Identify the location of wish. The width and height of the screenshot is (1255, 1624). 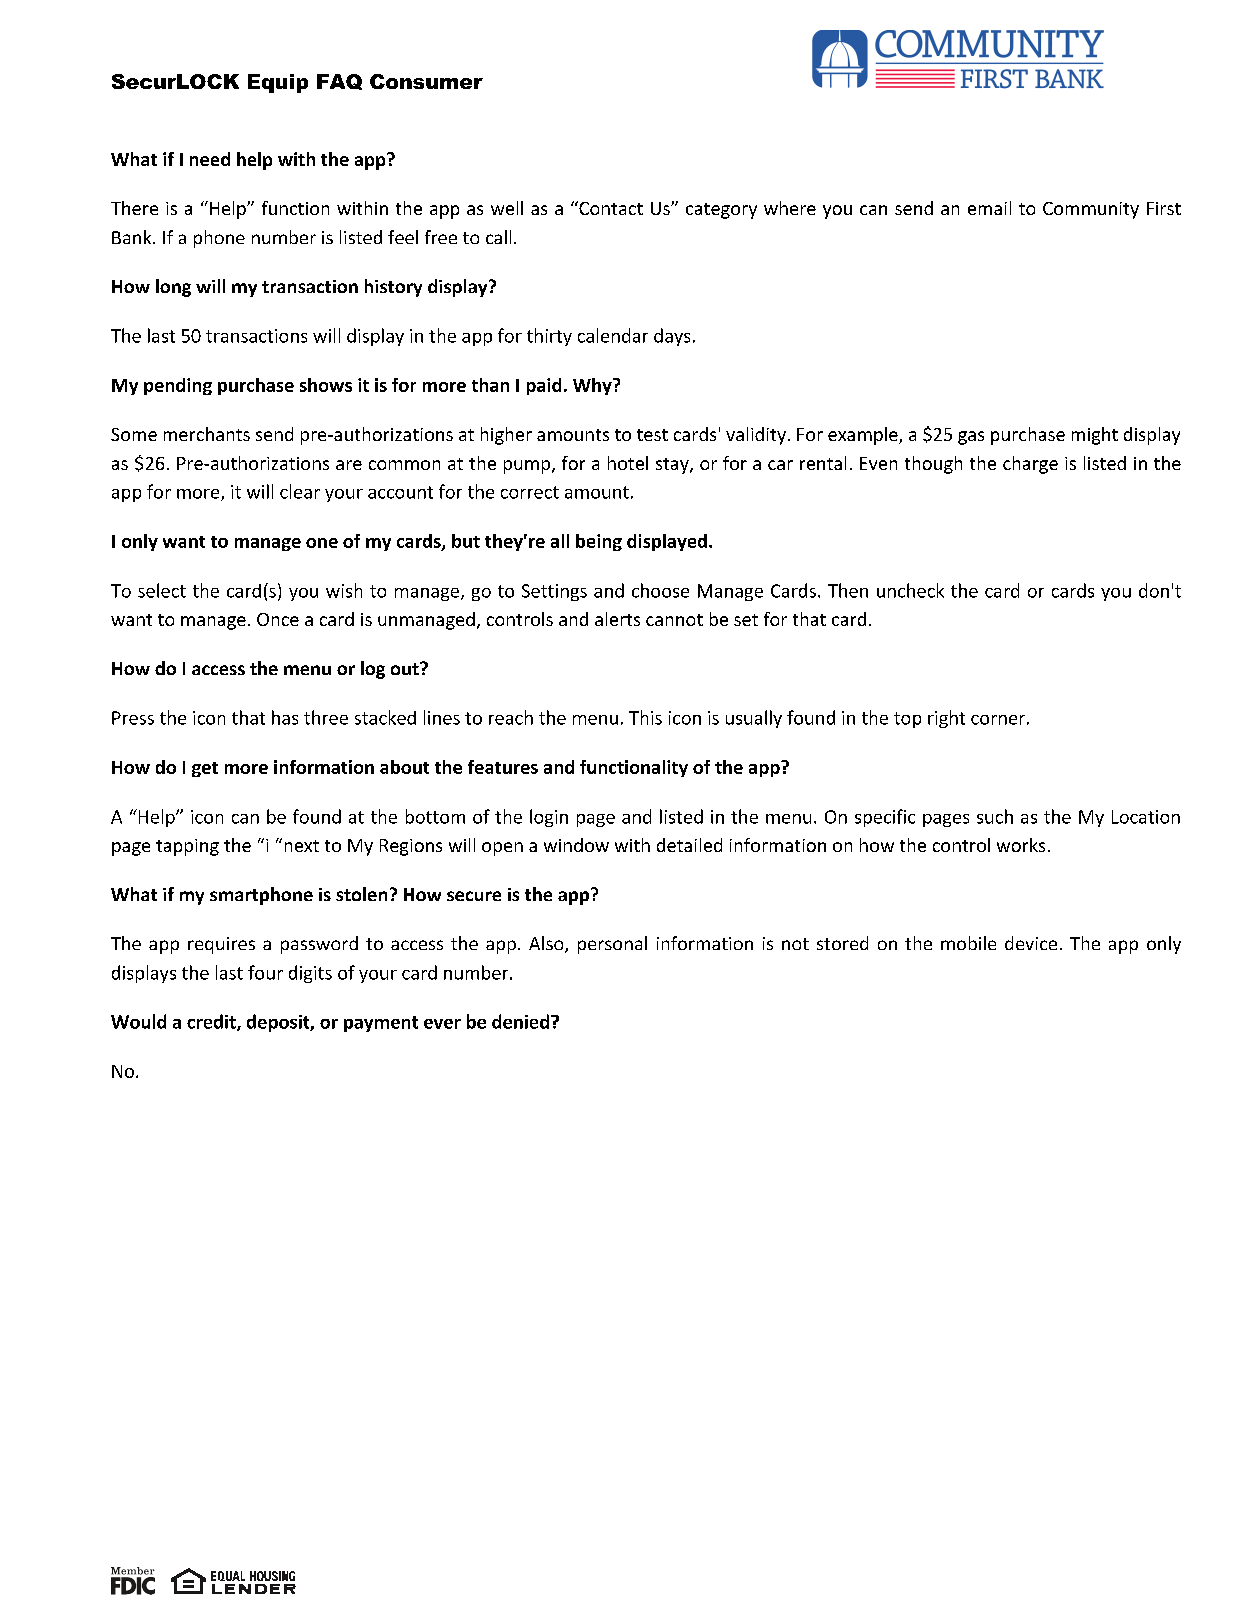
(344, 590).
